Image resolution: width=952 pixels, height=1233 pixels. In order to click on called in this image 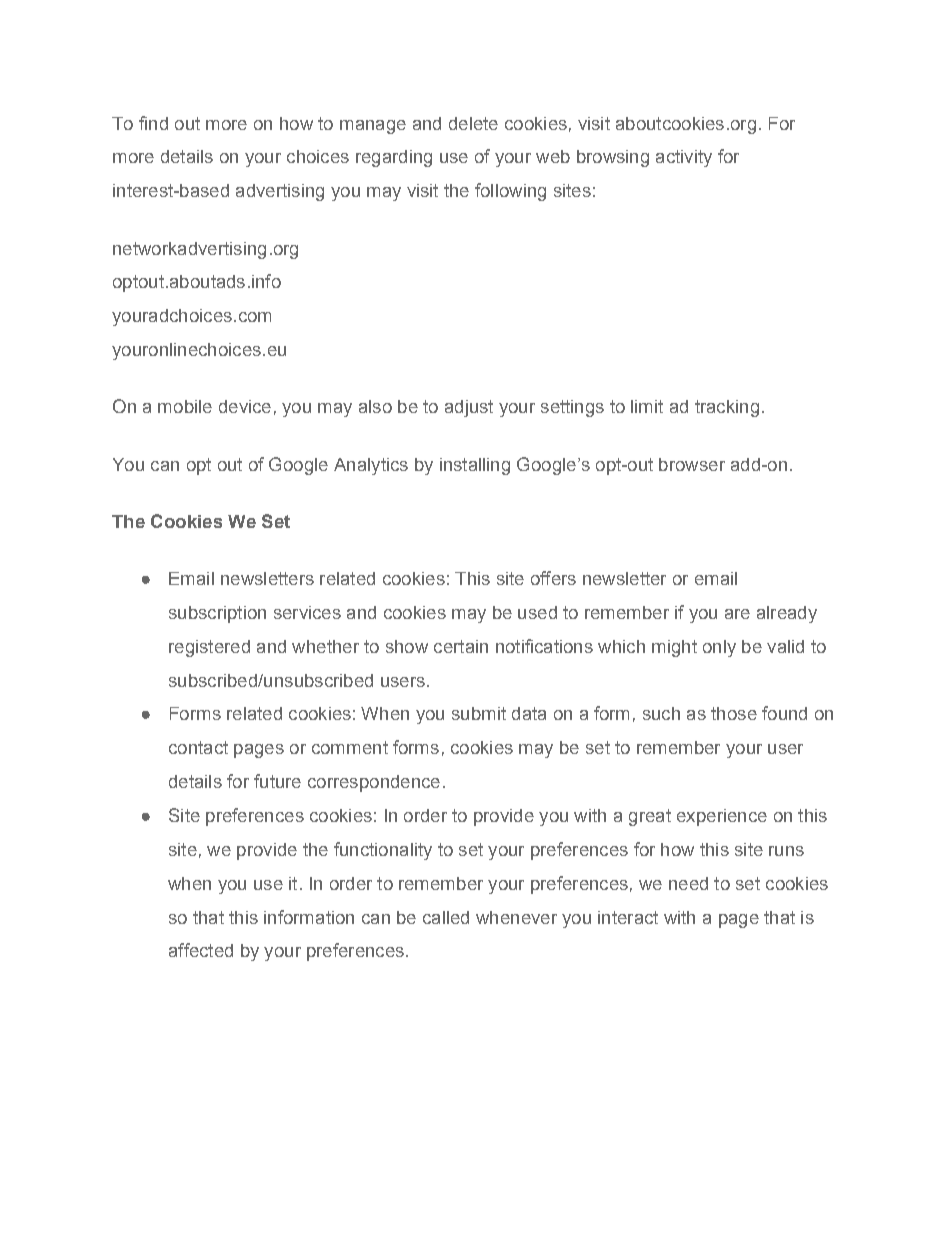, I will do `click(446, 917)`.
